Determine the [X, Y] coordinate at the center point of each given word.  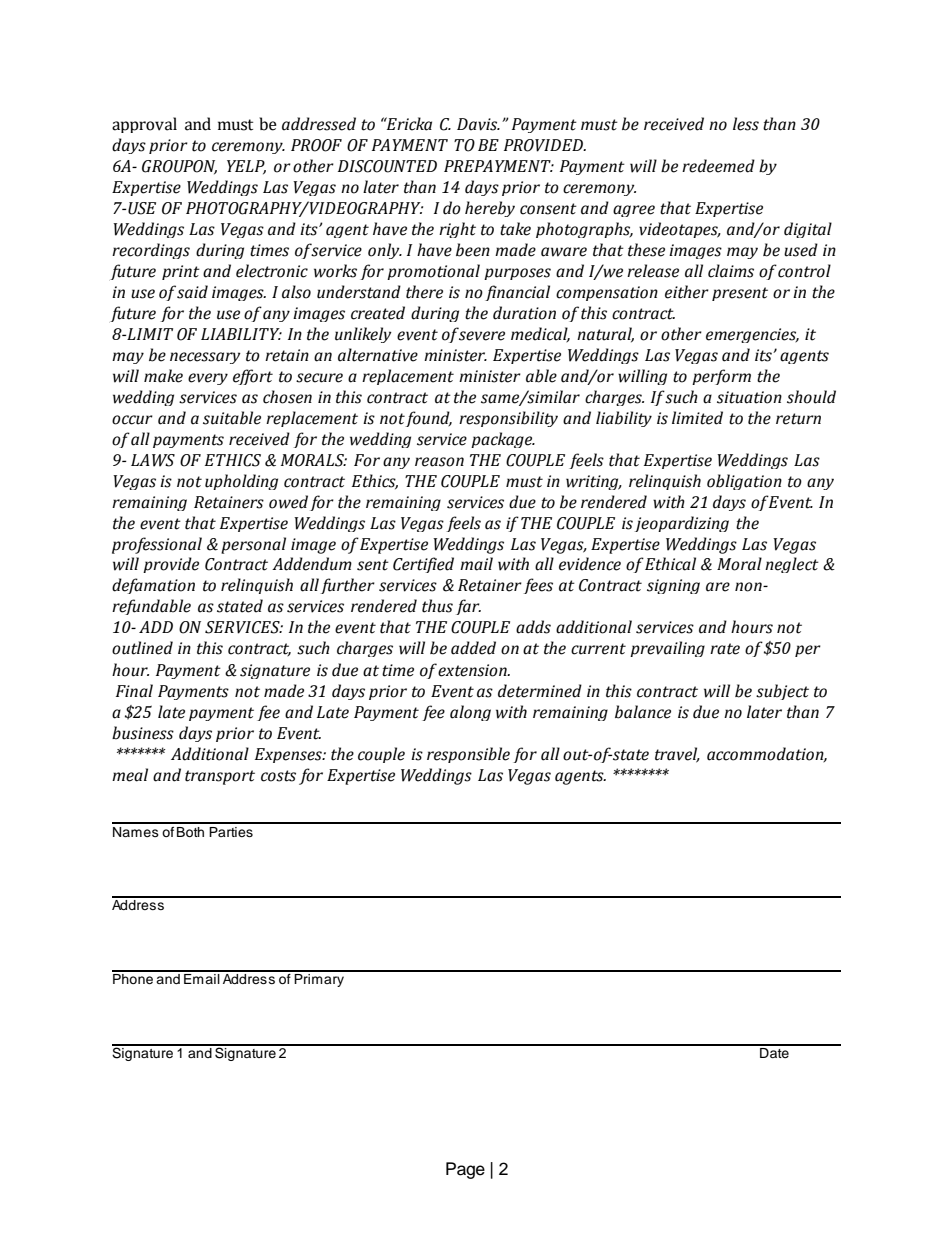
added [473, 648]
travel [677, 754]
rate [725, 649]
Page [465, 1170]
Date [774, 1051]
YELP [246, 167]
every [208, 379]
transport [220, 777]
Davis [478, 124]
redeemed [718, 166]
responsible [468, 755]
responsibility [508, 419]
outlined [142, 648]
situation [749, 397]
